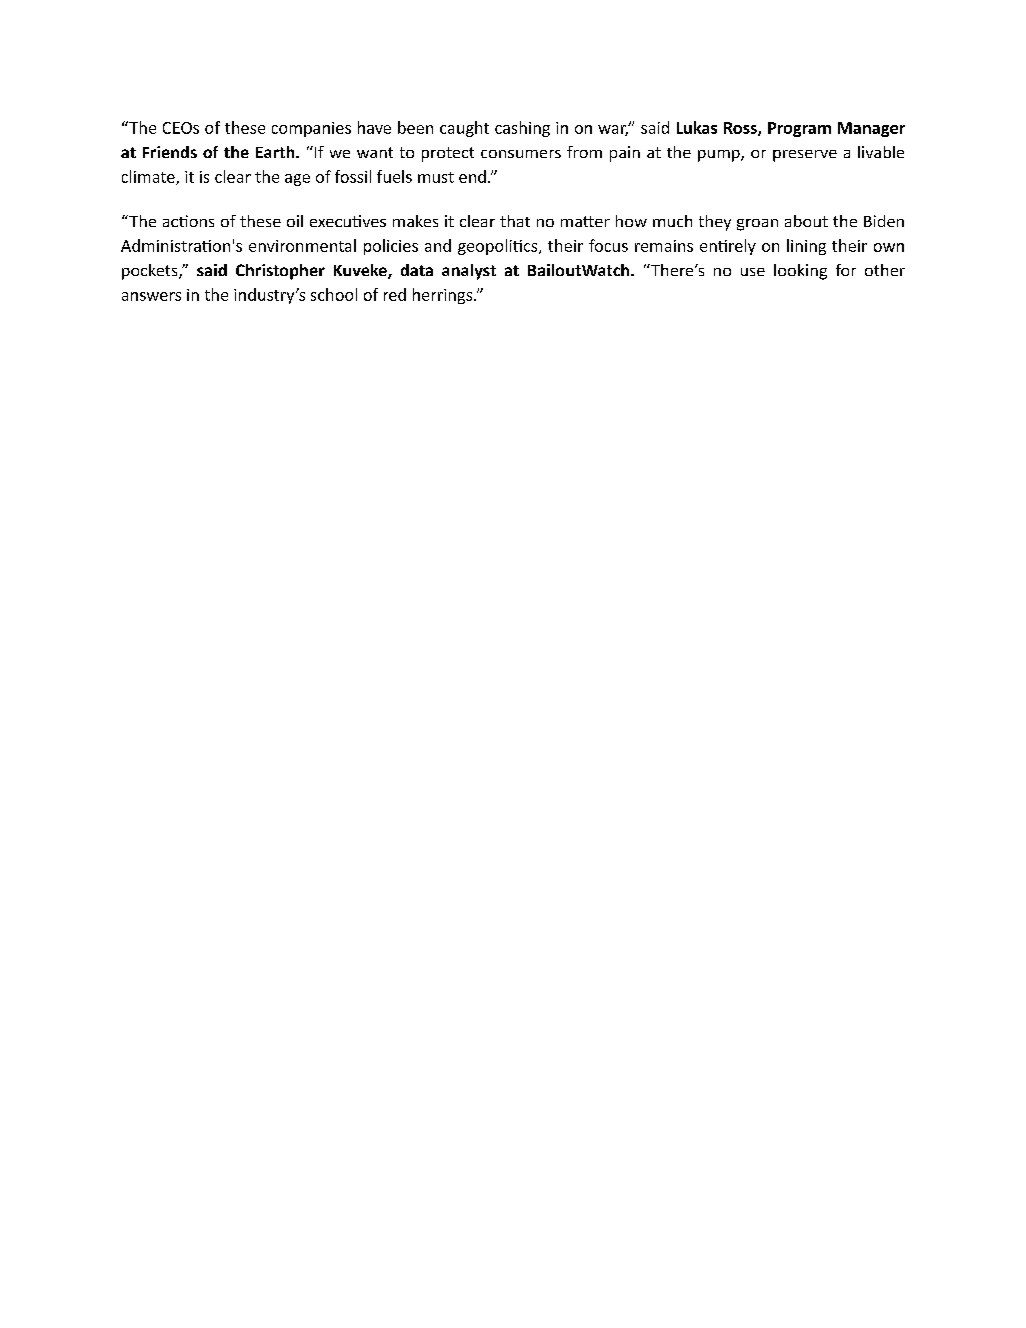  What do you see at coordinates (311, 129) in the page?
I see `companies` at bounding box center [311, 129].
